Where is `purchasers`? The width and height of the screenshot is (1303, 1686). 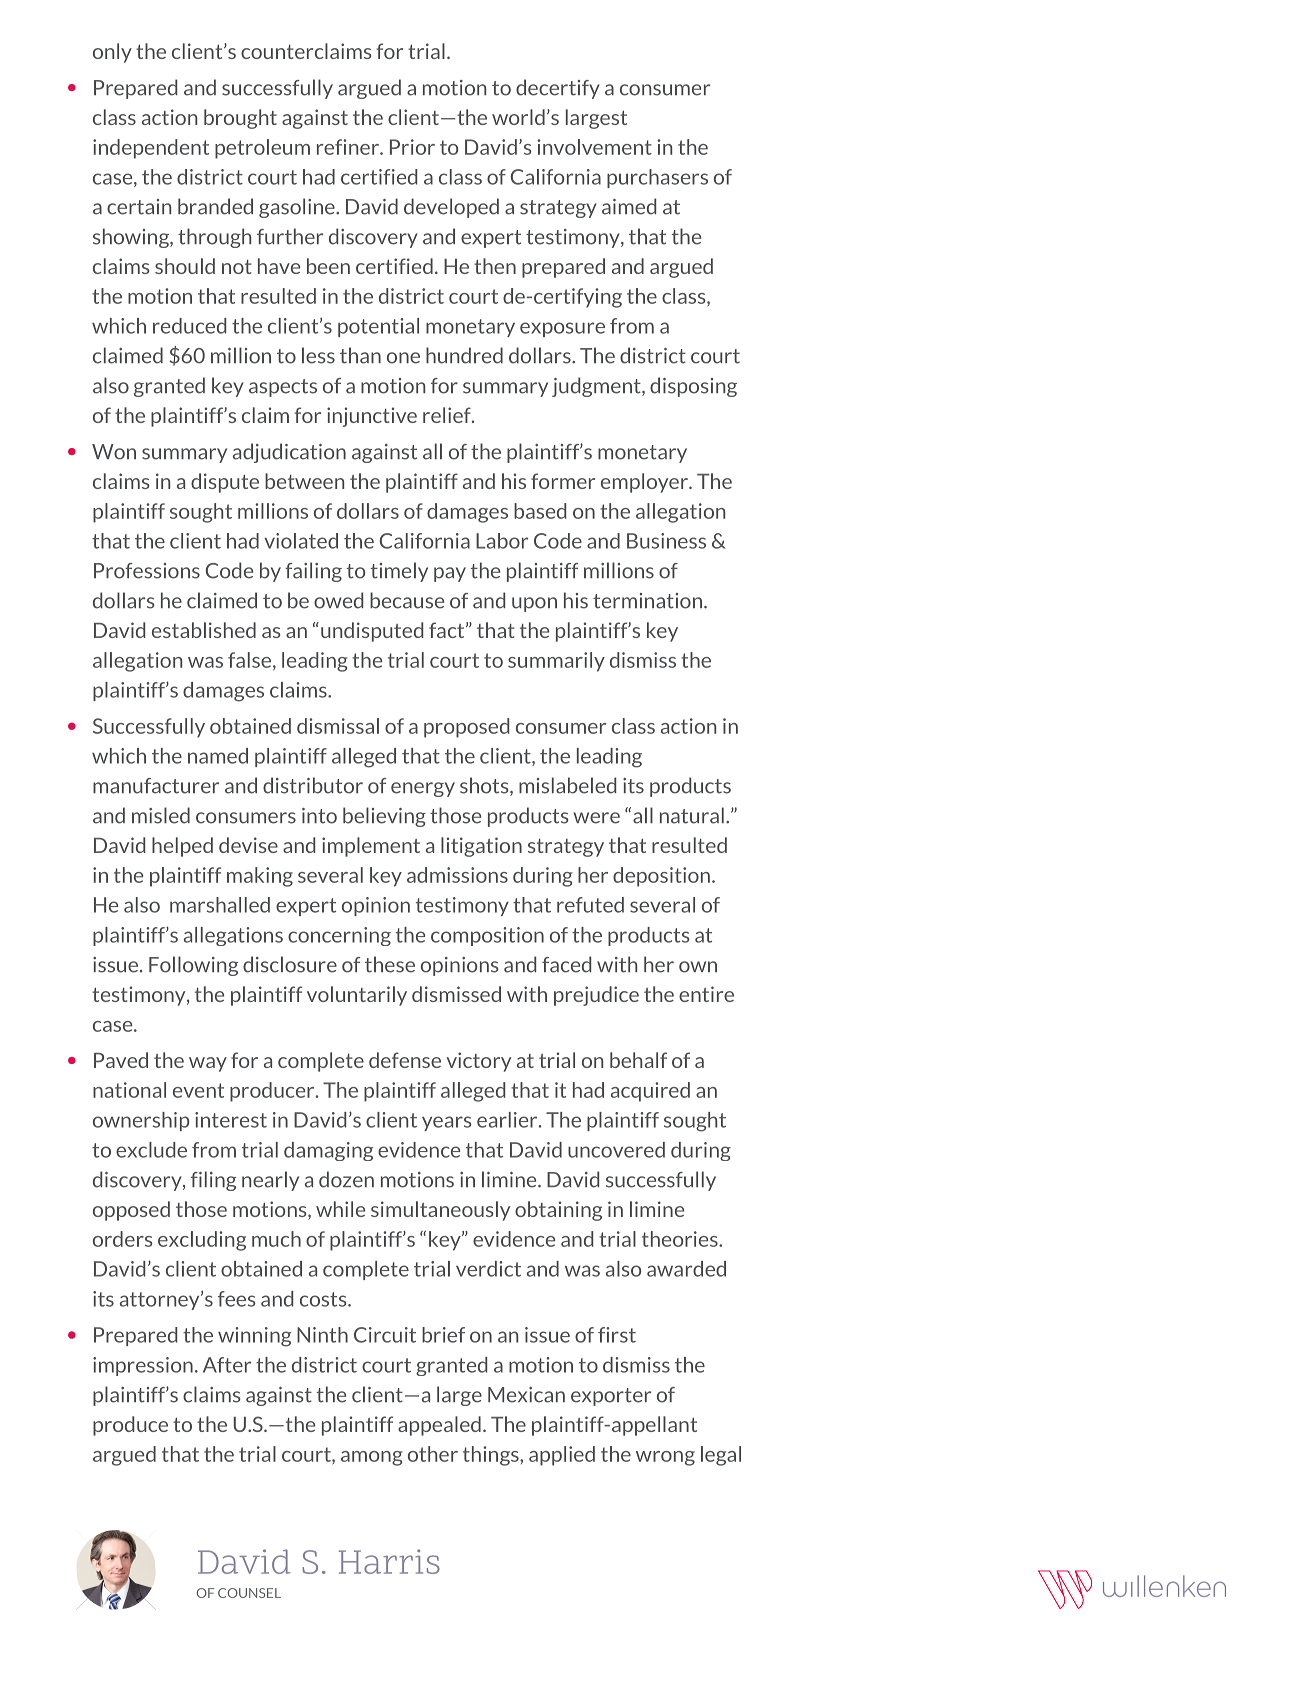 purchasers is located at coordinates (657, 178).
